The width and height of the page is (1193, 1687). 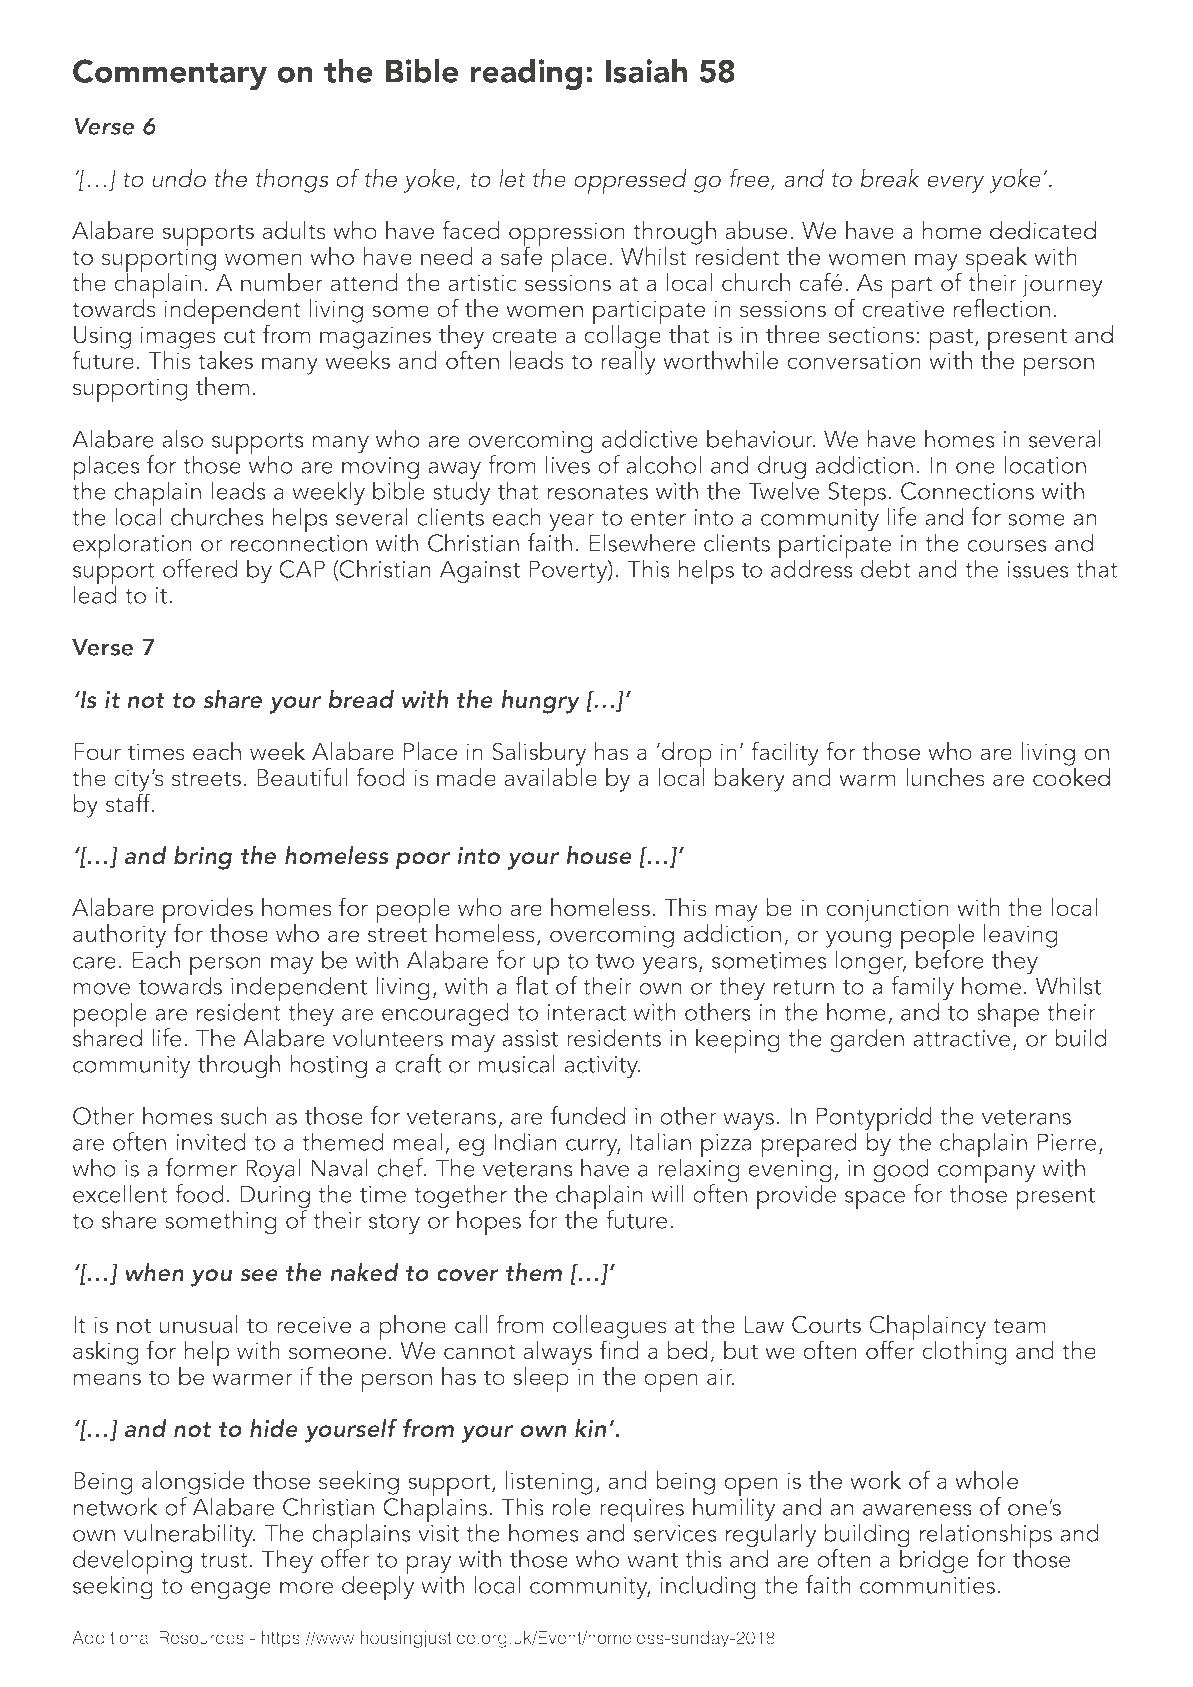 What do you see at coordinates (986, 1175) in the page?
I see `company` at bounding box center [986, 1175].
